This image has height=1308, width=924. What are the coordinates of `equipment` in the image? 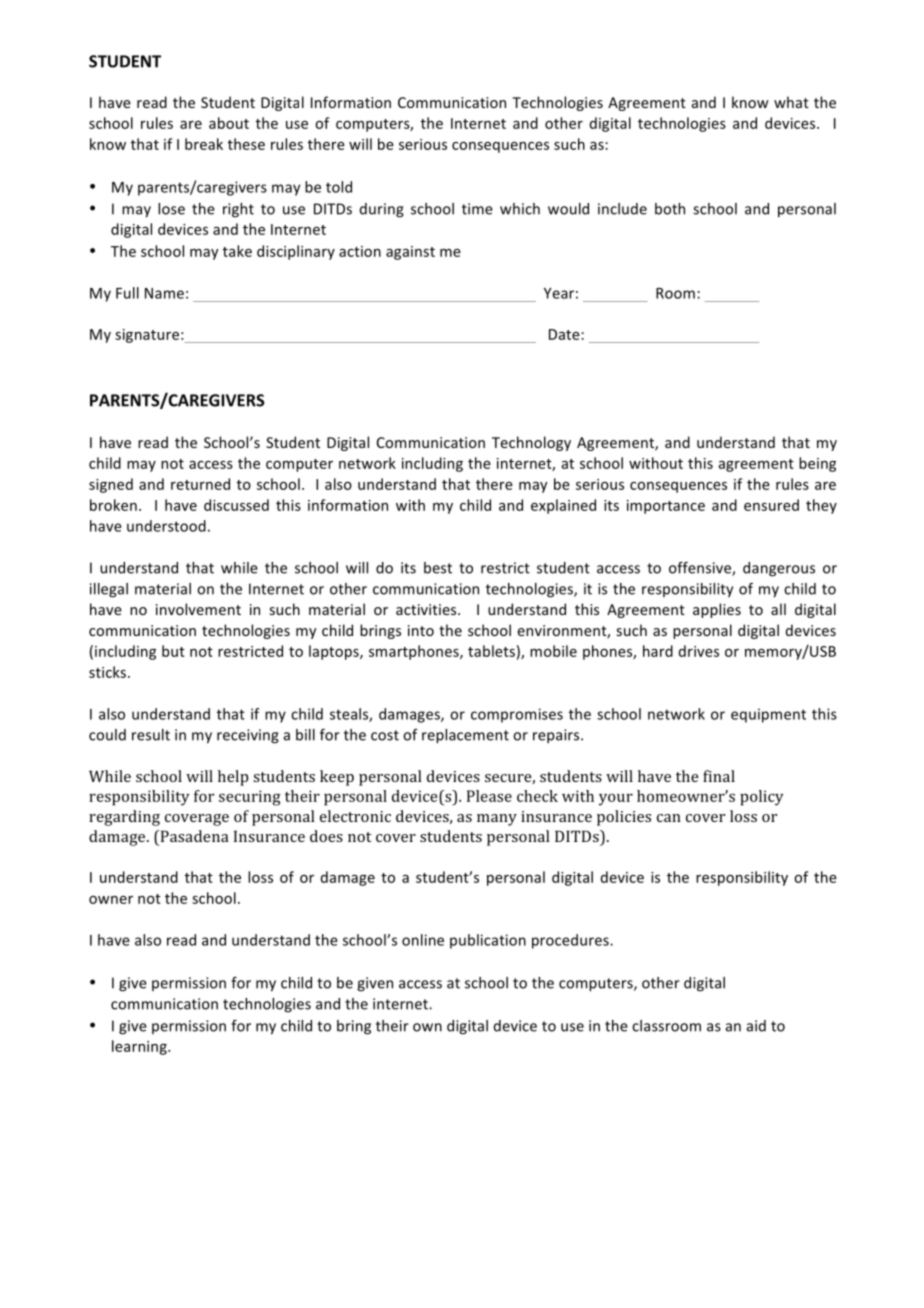 It's located at (768, 715).
